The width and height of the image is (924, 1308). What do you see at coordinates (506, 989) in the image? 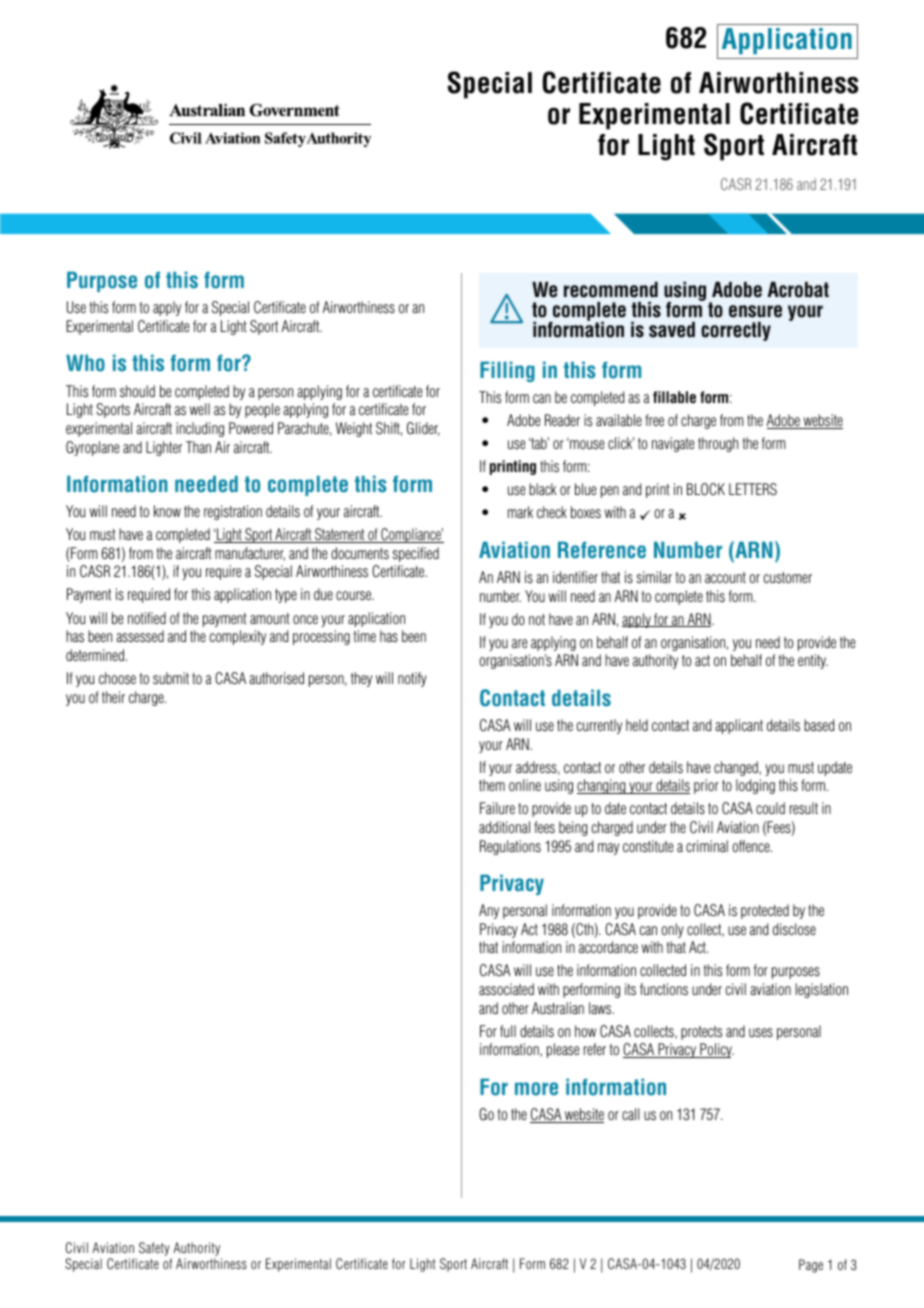
I see `associated` at bounding box center [506, 989].
